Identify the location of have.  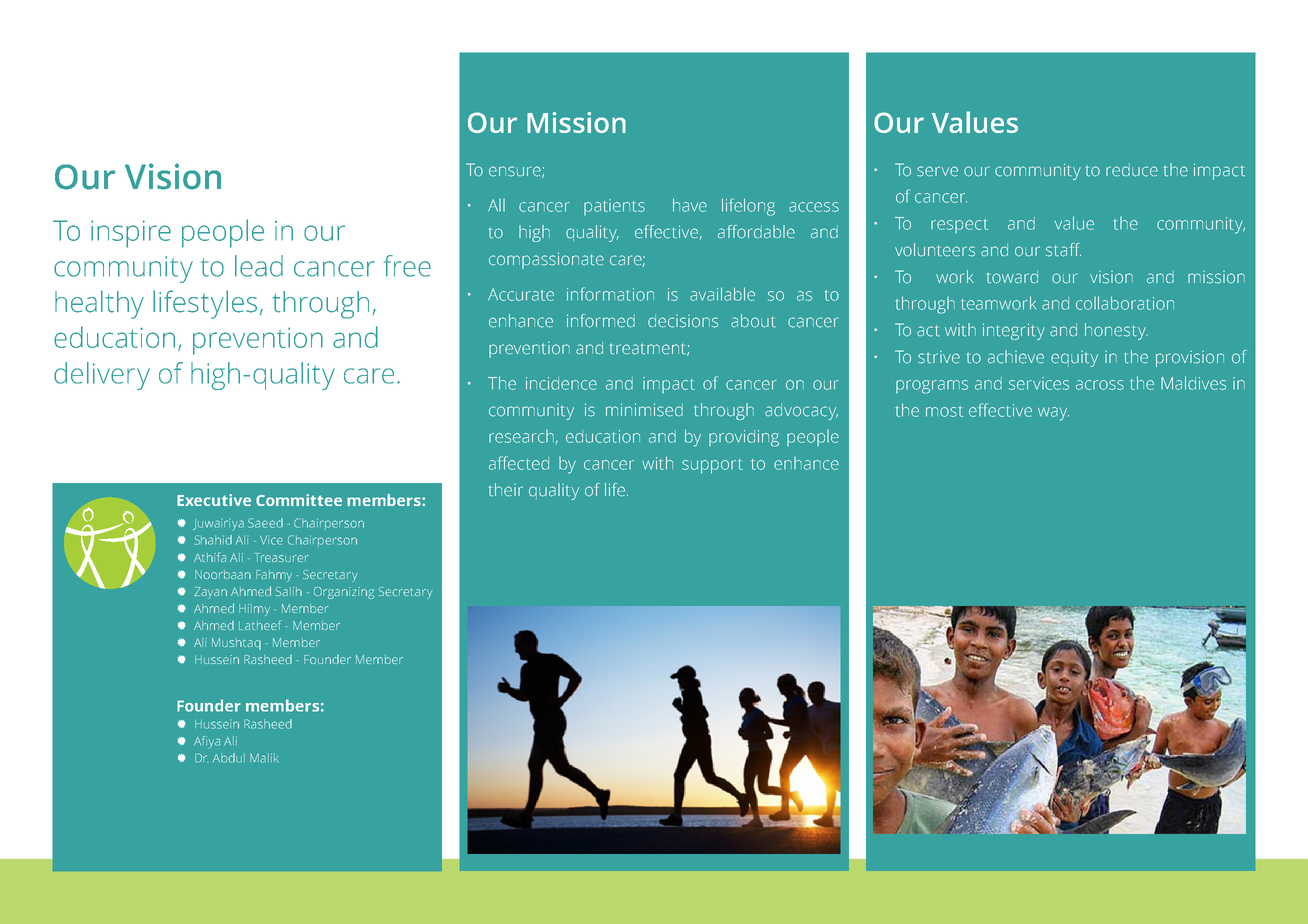
(690, 205).
